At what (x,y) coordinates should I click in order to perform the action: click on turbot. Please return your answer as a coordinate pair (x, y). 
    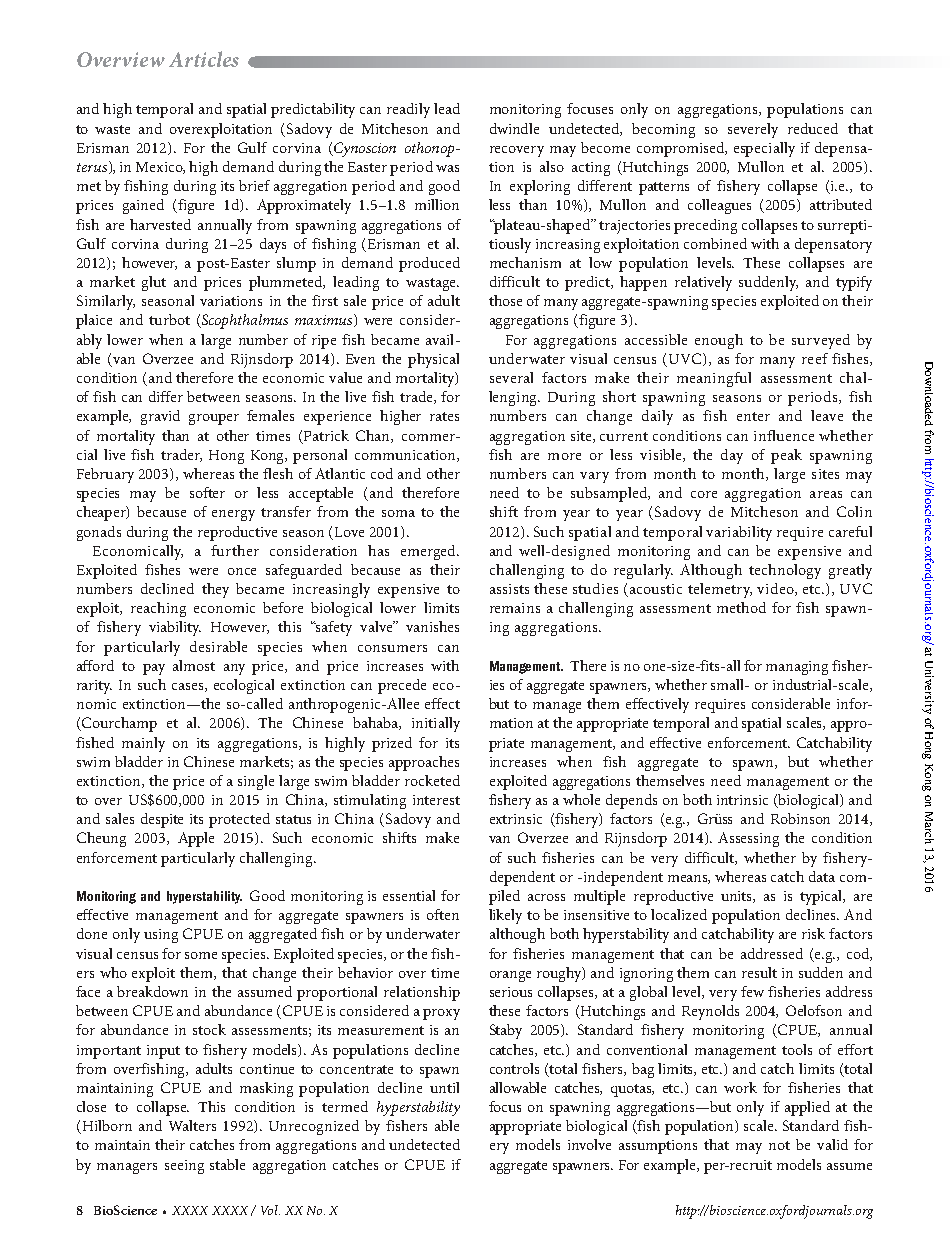
    Looking at the image, I should click on (169, 319).
